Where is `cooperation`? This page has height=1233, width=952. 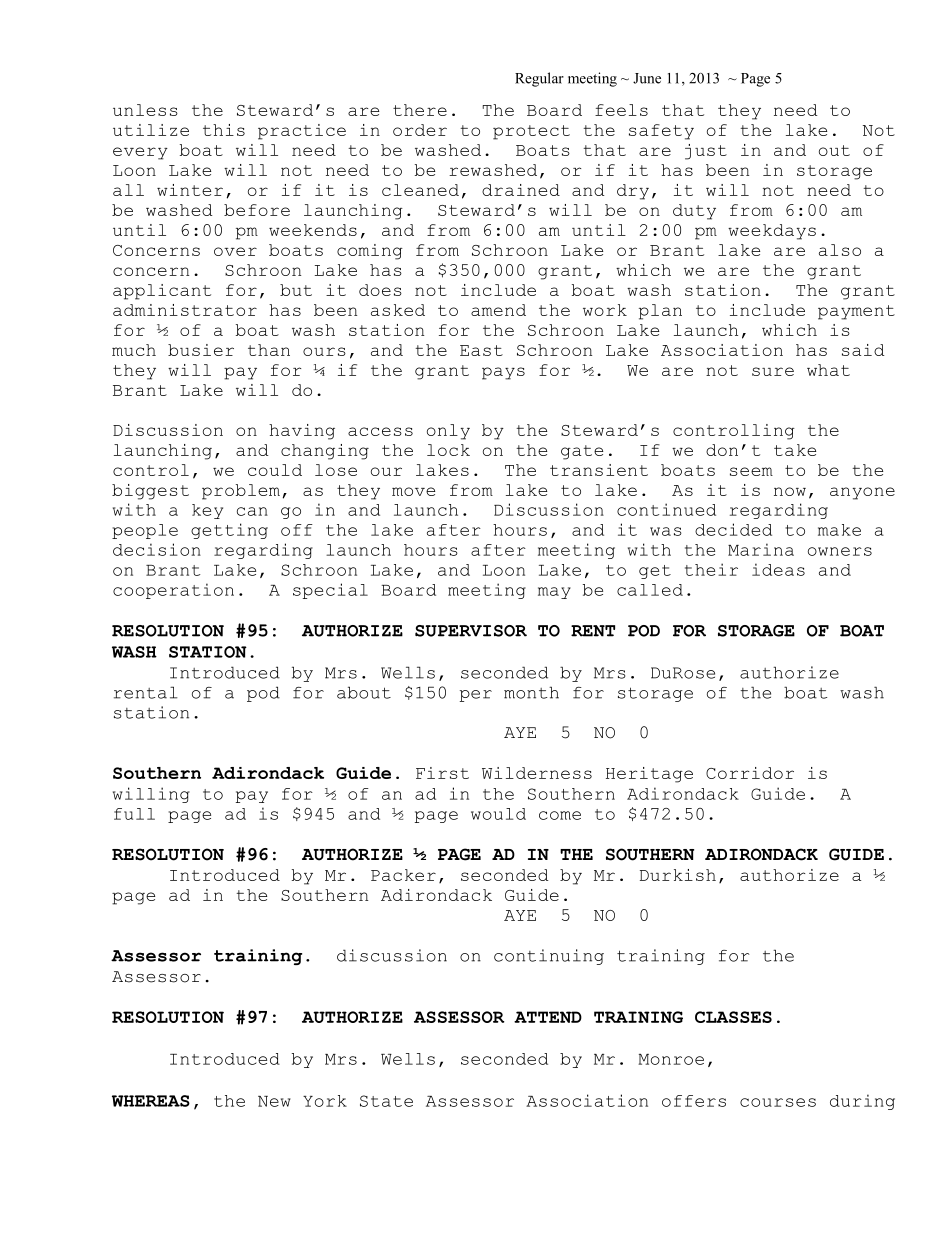
cooperation is located at coordinates (173, 591).
